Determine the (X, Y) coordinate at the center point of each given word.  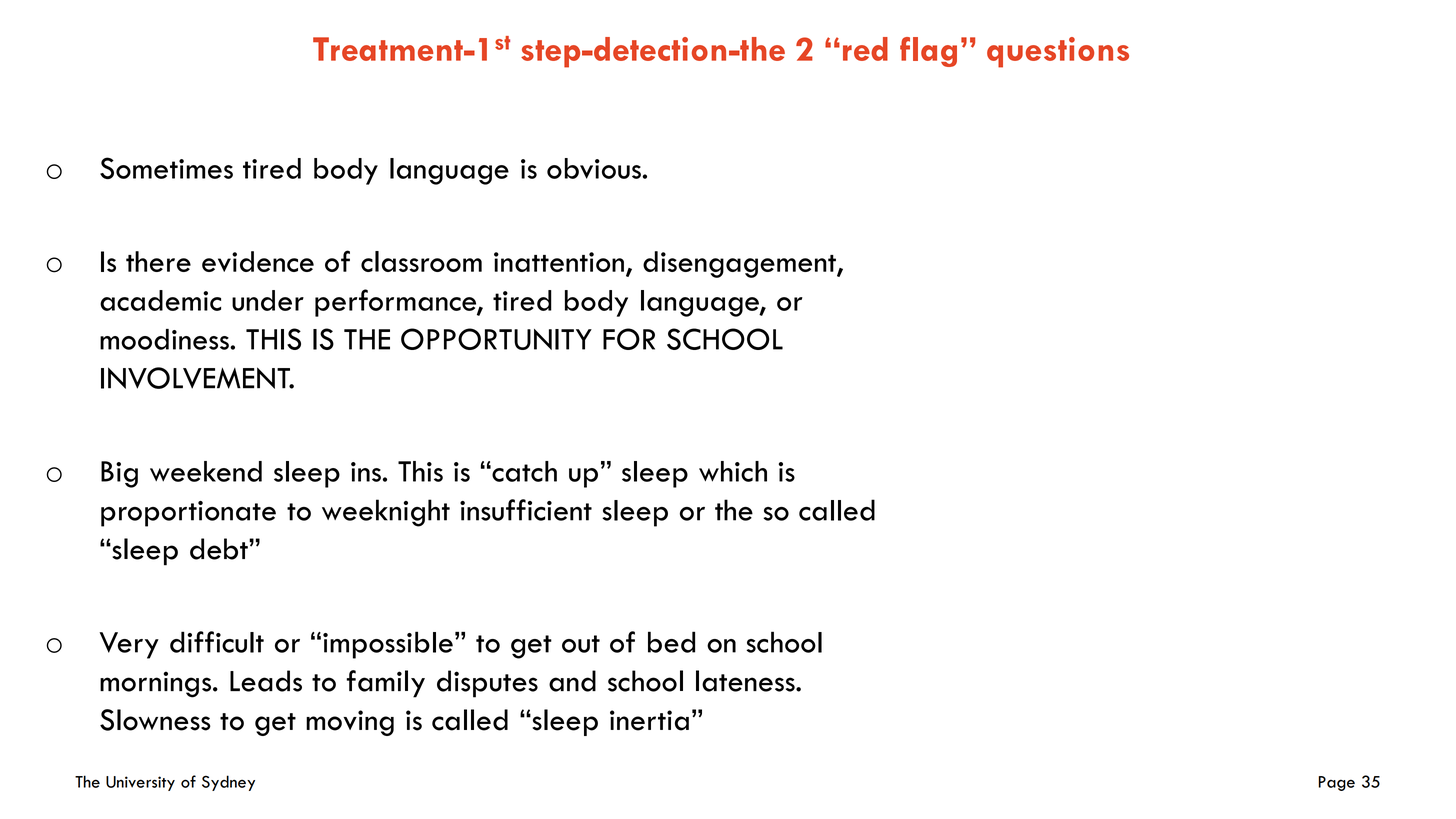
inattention (559, 262)
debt (220, 549)
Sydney (228, 783)
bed (671, 642)
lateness (746, 681)
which (733, 471)
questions (1058, 52)
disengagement (740, 264)
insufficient (526, 510)
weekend (206, 471)
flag (928, 52)
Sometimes (166, 168)
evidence (258, 261)
